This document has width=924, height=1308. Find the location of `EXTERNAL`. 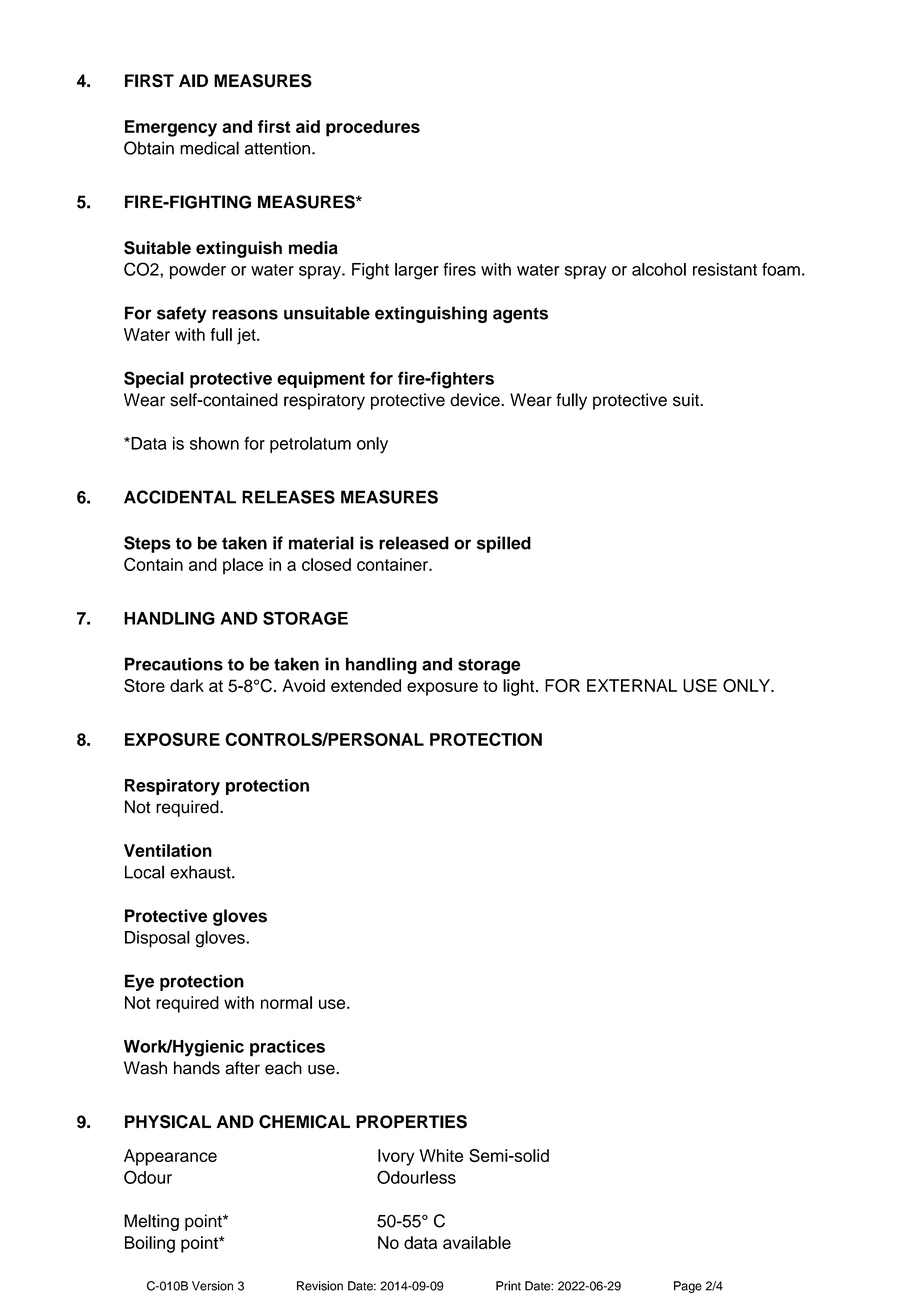

EXTERNAL is located at coordinates (632, 685).
